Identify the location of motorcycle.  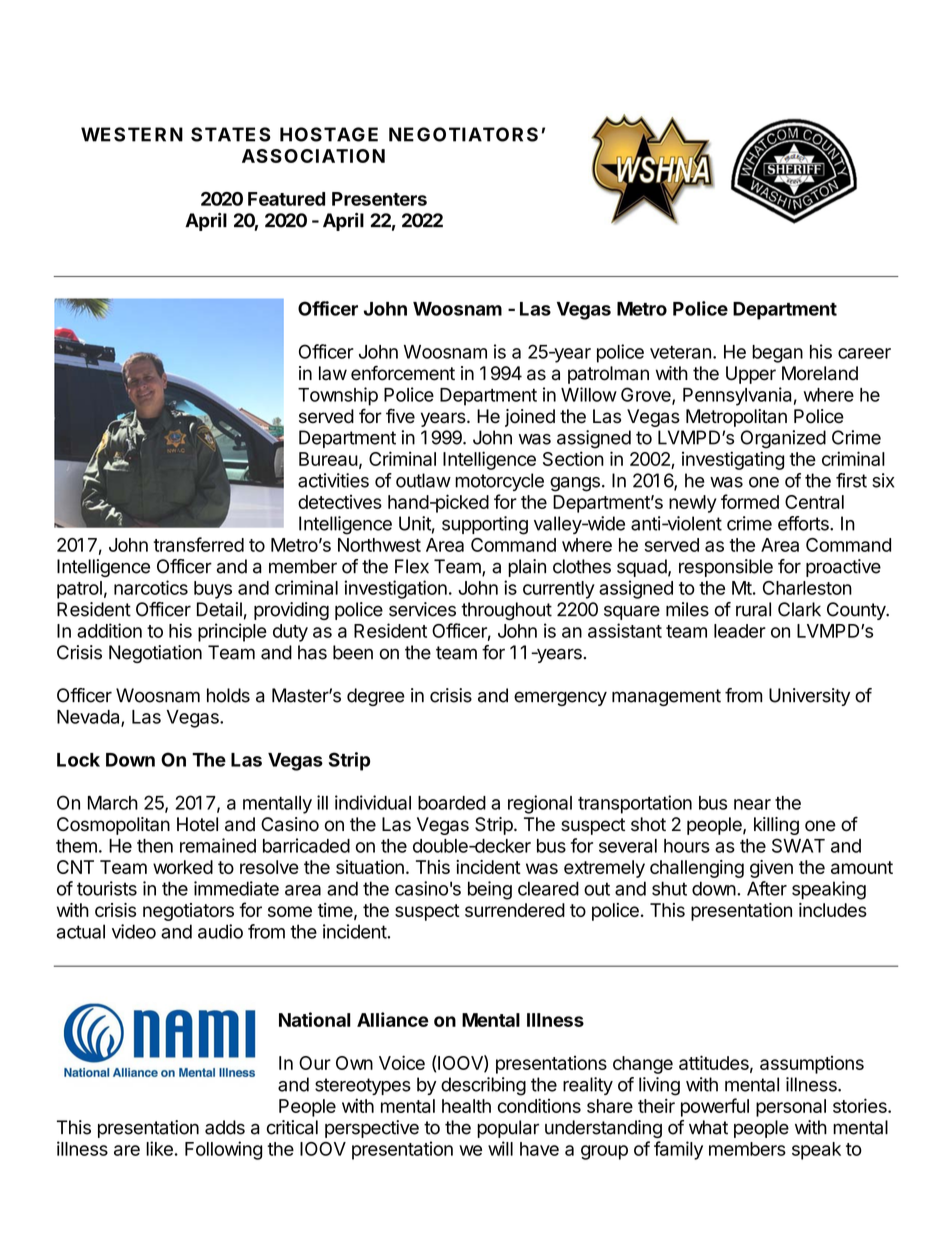
(499, 482).
